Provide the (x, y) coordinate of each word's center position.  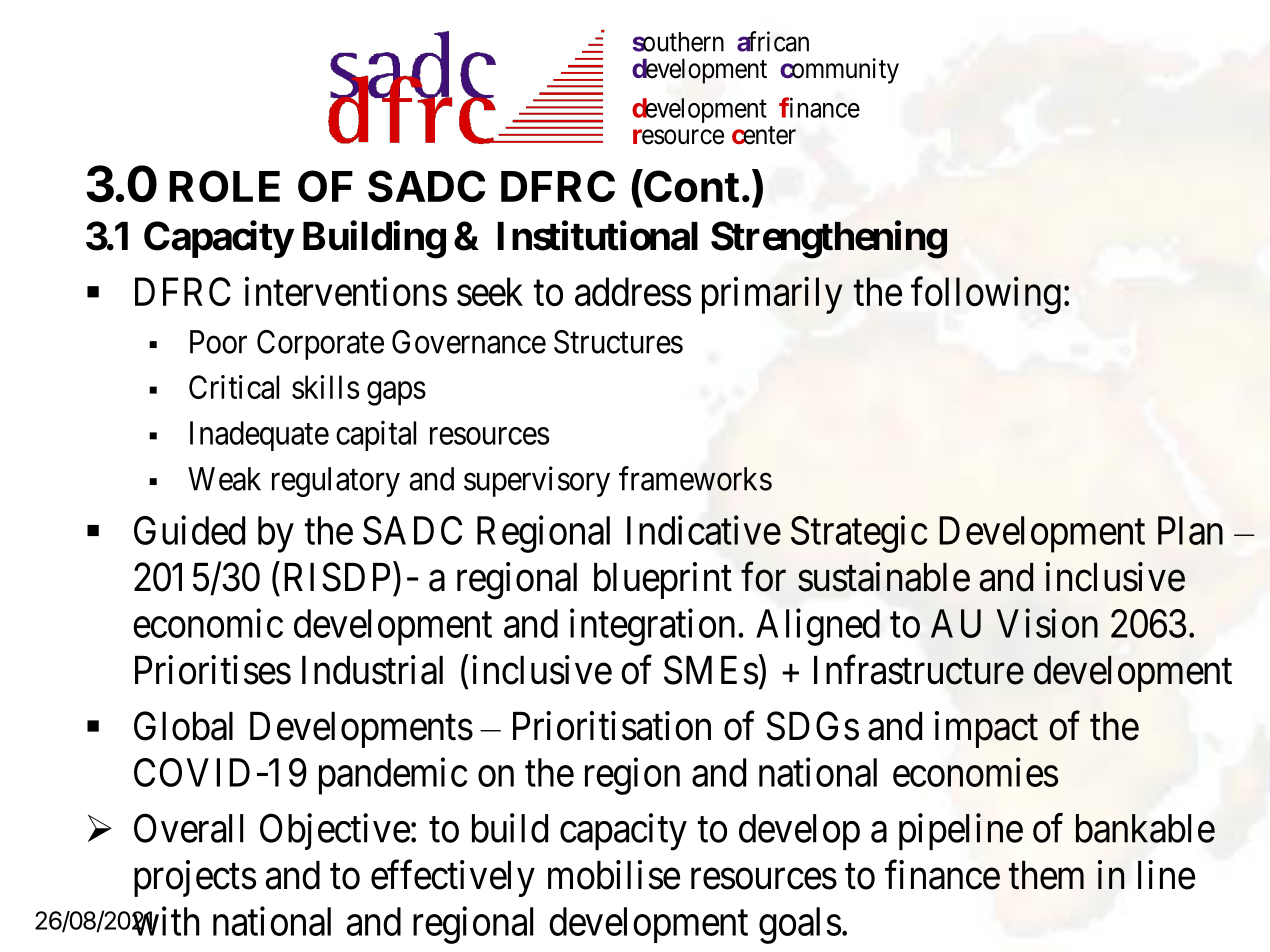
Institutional (597, 236)
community (839, 71)
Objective (335, 831)
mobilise (614, 875)
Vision (1047, 623)
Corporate (320, 345)
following (986, 295)
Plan (1190, 530)
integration (652, 627)
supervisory (537, 481)
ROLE (224, 186)
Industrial (372, 670)
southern (678, 42)
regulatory (336, 482)
